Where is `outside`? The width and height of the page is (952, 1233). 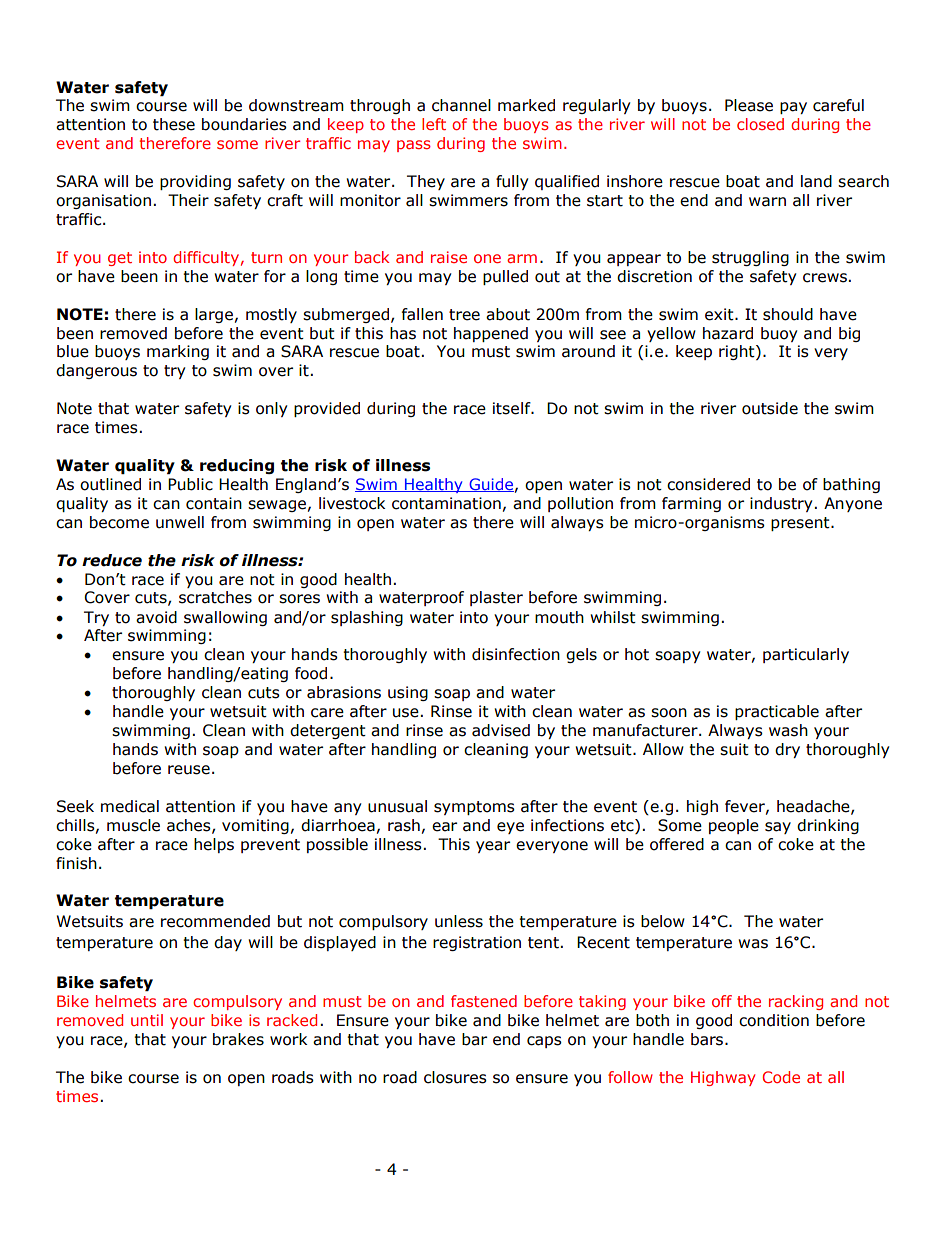 outside is located at coordinates (770, 408).
